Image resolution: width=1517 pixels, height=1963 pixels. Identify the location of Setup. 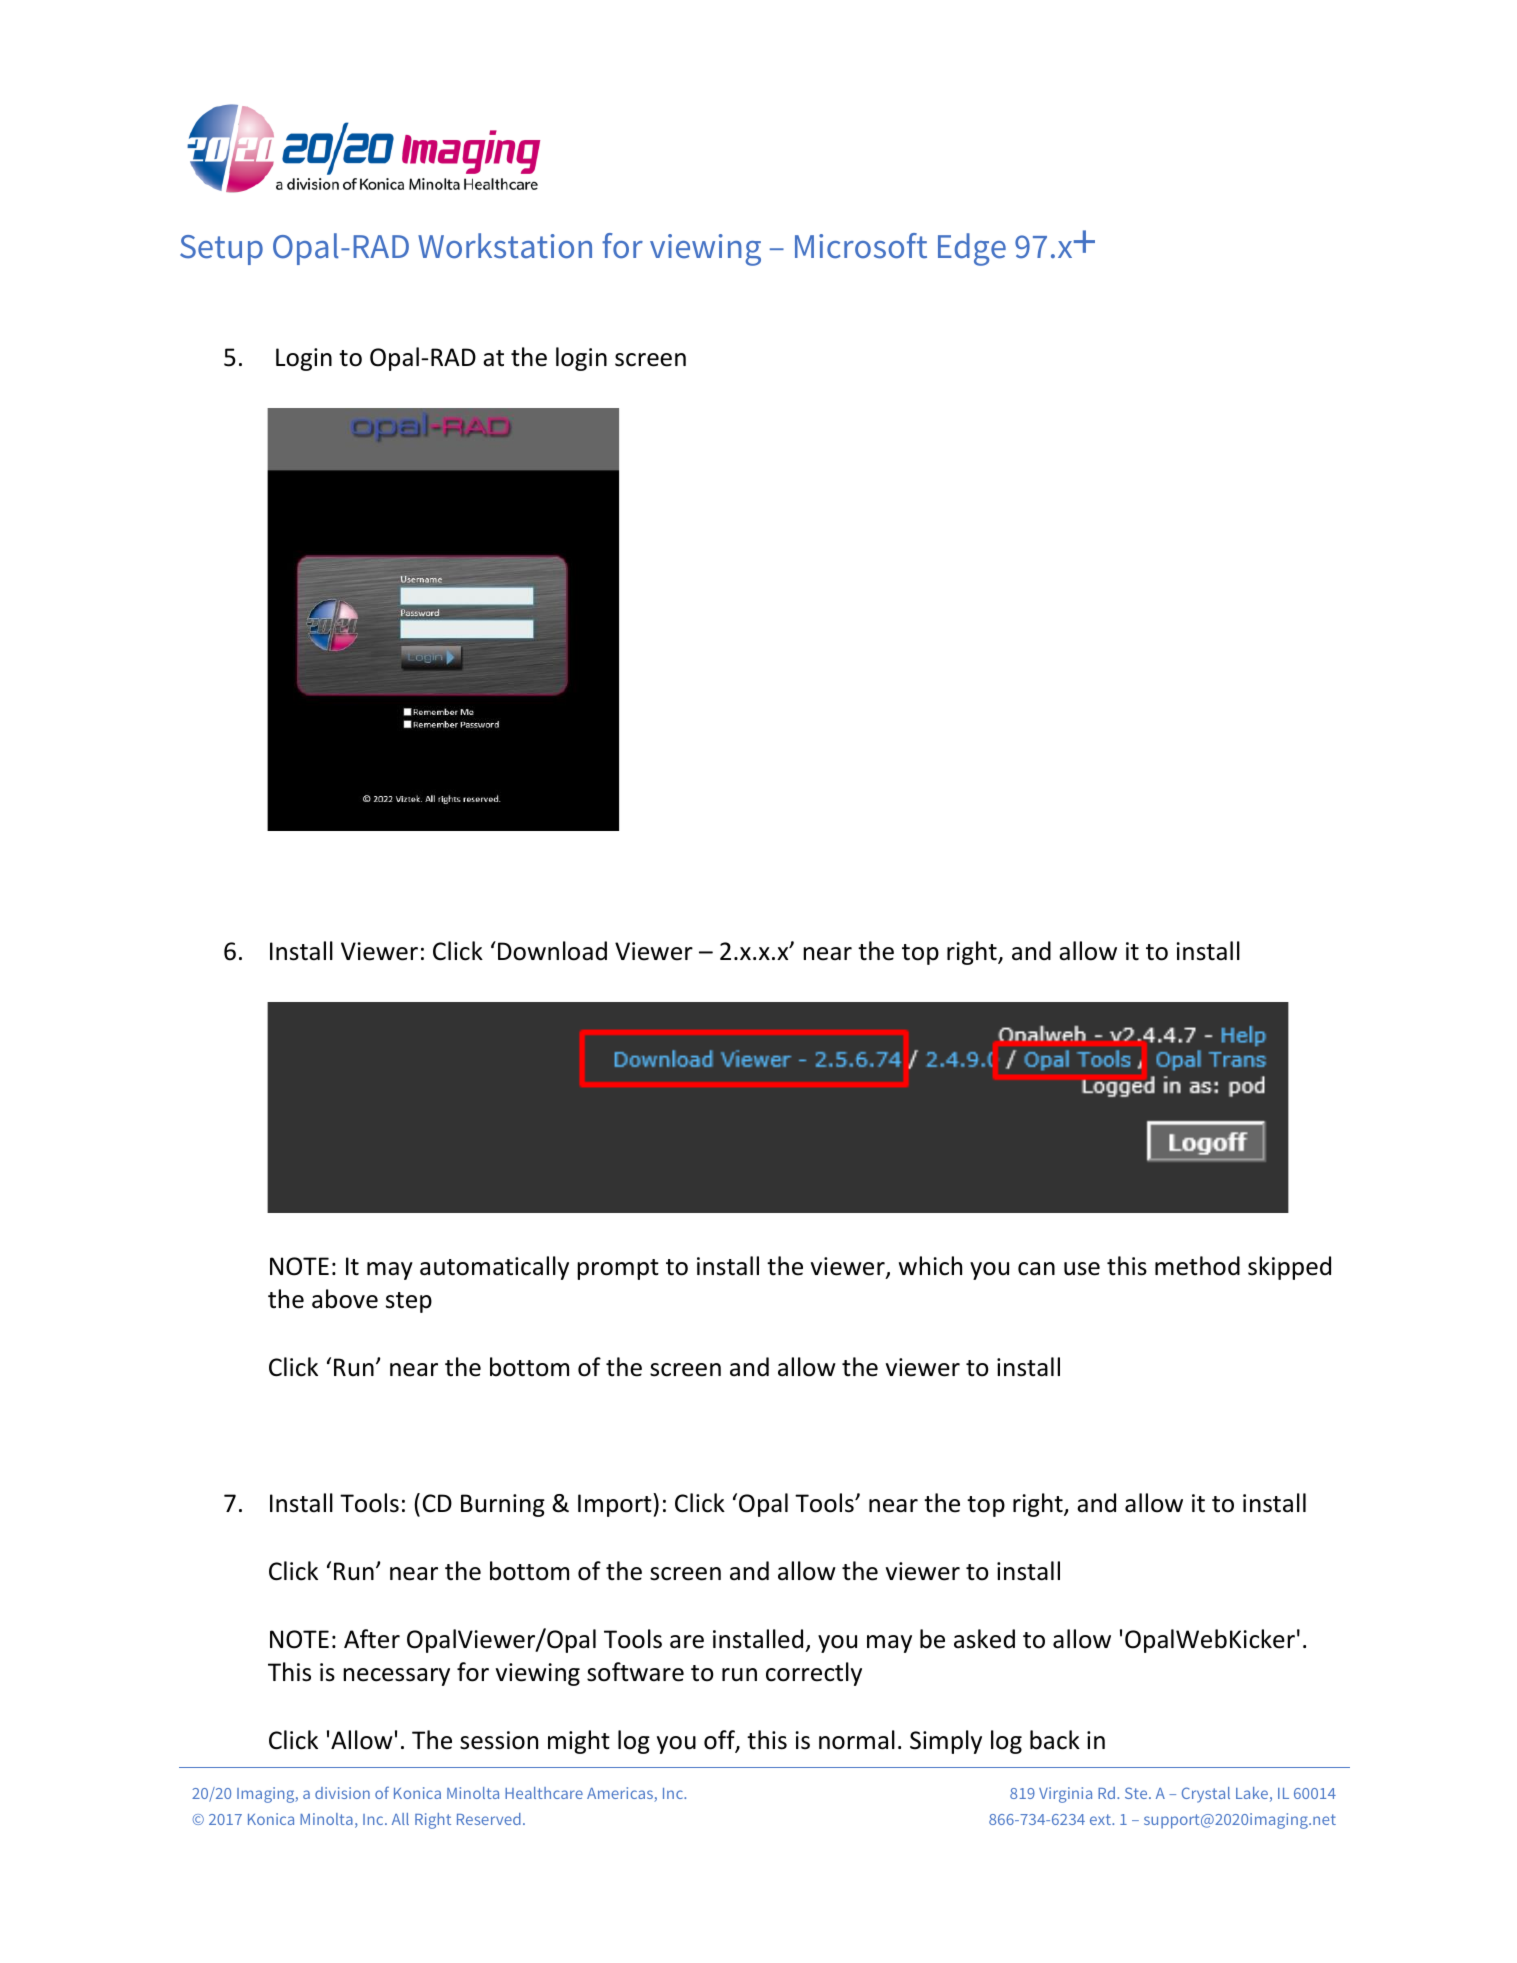
(221, 250).
